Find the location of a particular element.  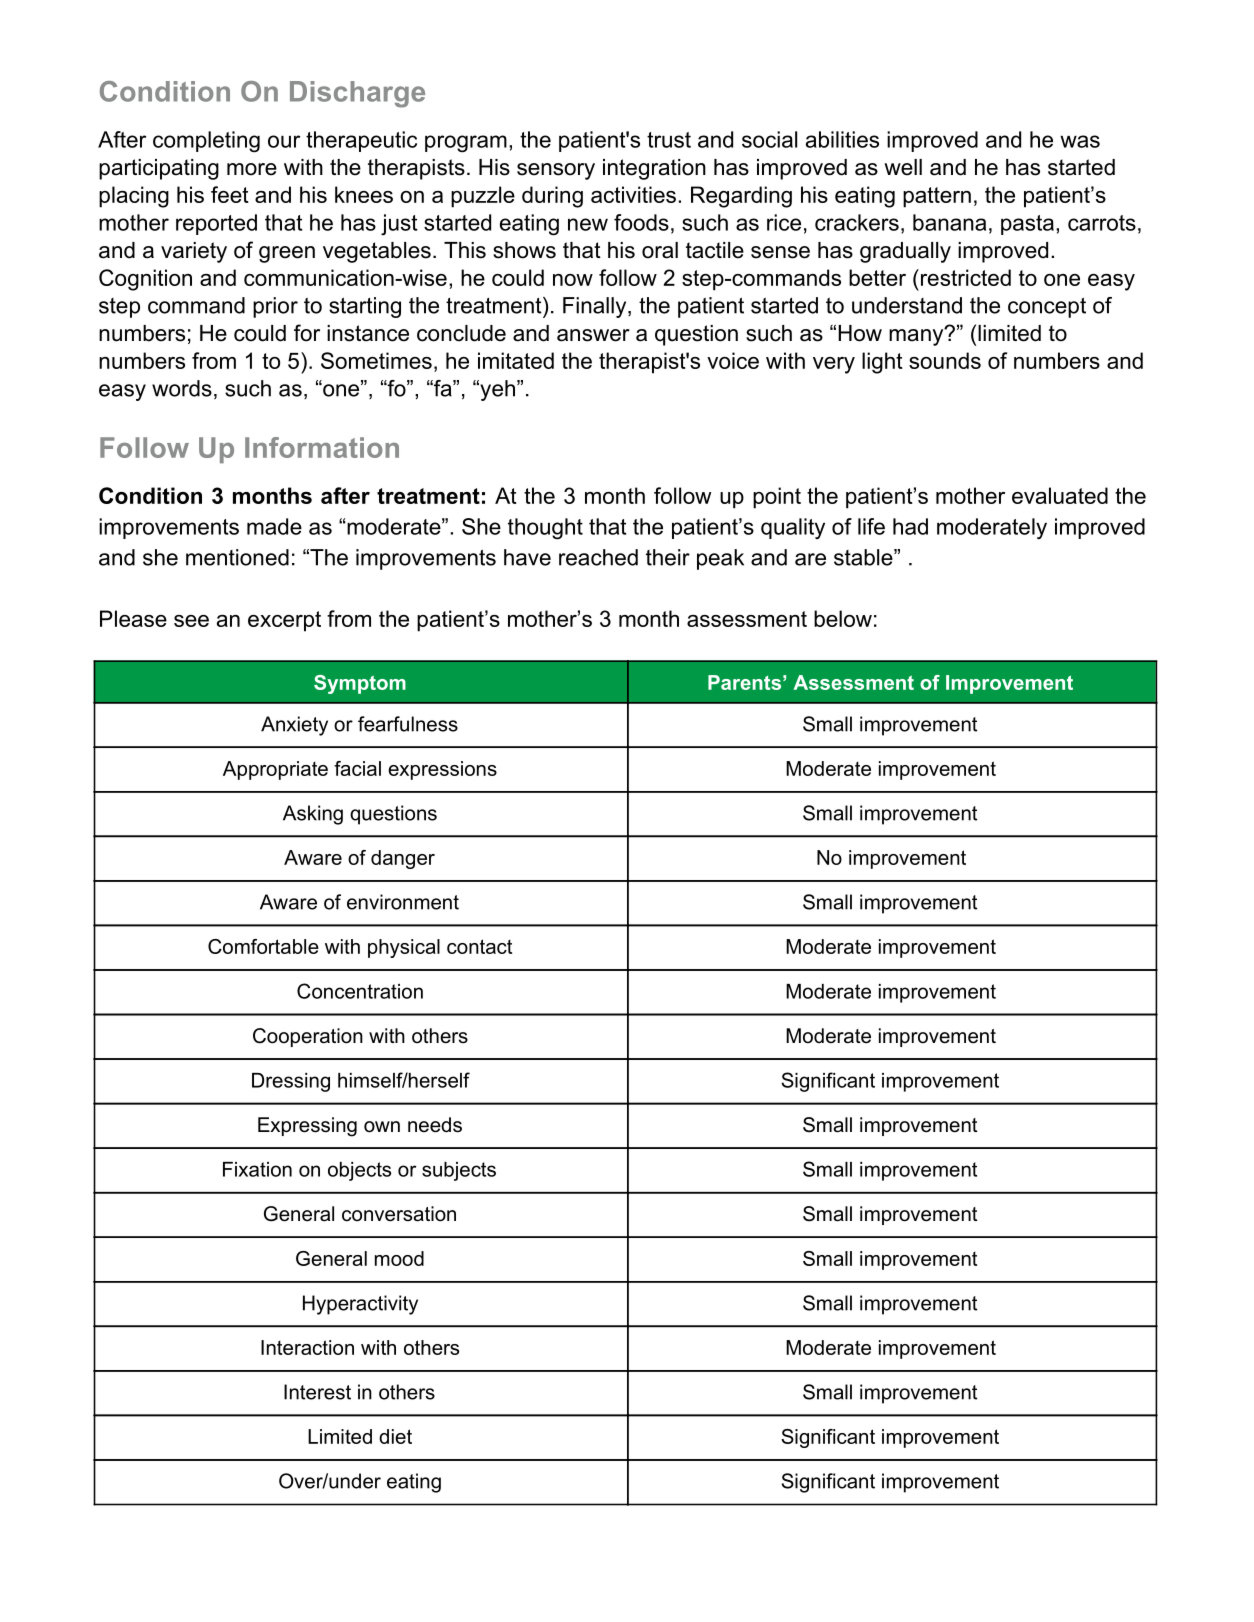

diet is located at coordinates (395, 1436).
